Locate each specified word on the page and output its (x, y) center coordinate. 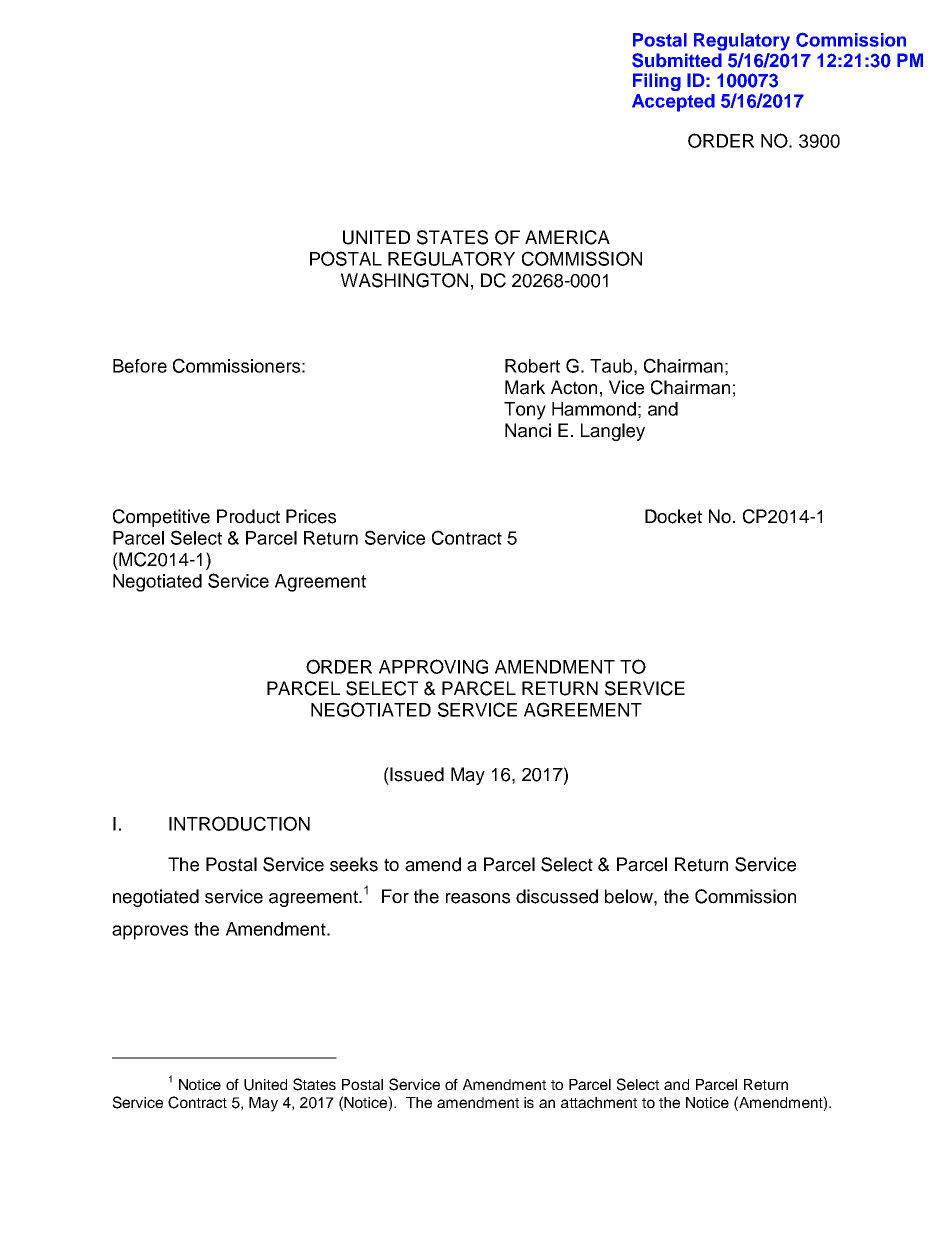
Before (140, 366)
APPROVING (433, 666)
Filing (657, 82)
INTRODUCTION (239, 823)
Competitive (161, 518)
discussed (557, 896)
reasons (478, 898)
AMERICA (567, 237)
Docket (673, 516)
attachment (599, 1102)
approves (150, 932)
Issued (417, 774)
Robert (532, 366)
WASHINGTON (404, 280)
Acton (574, 387)
